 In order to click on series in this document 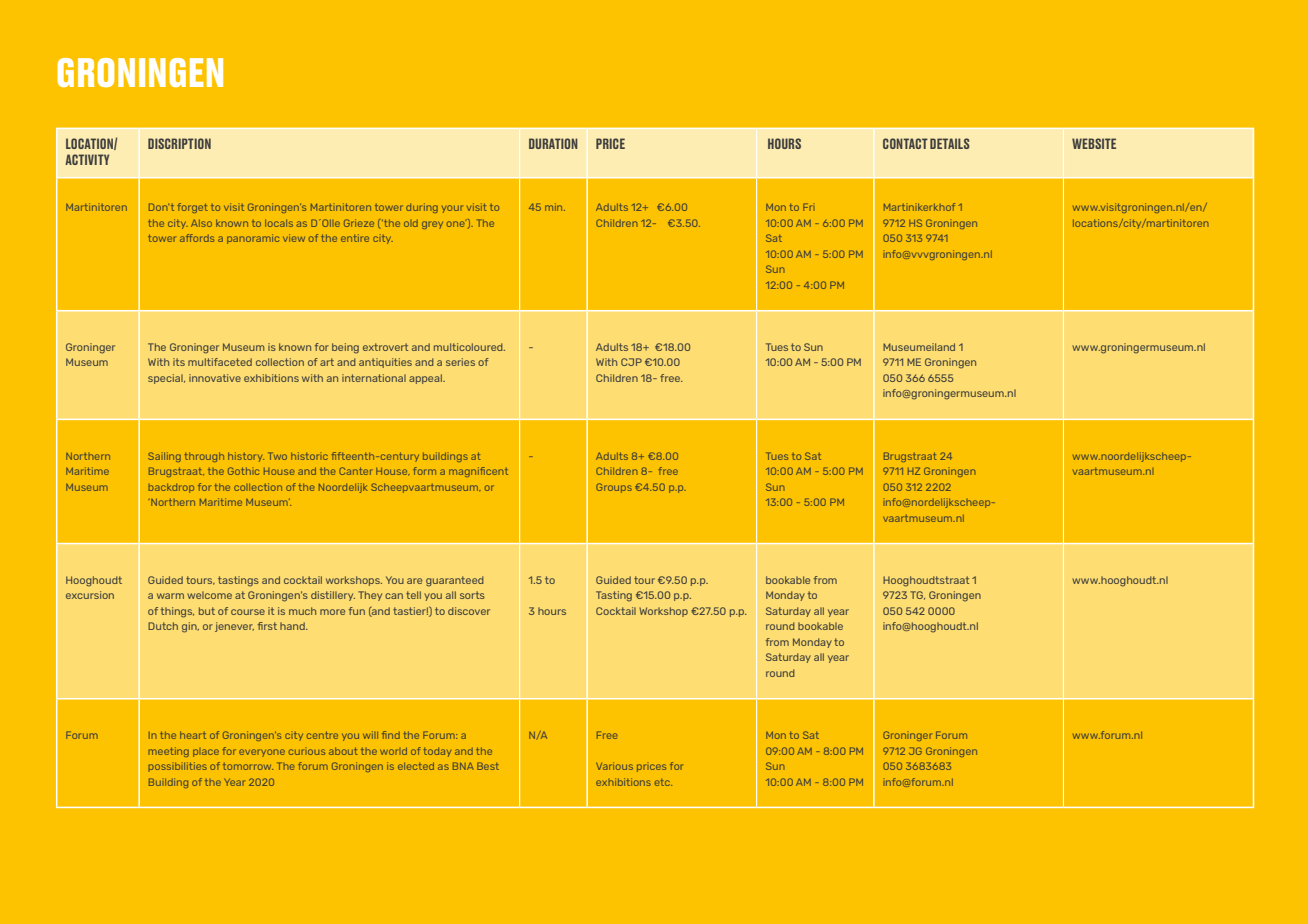, I will do `click(460, 362)`.
